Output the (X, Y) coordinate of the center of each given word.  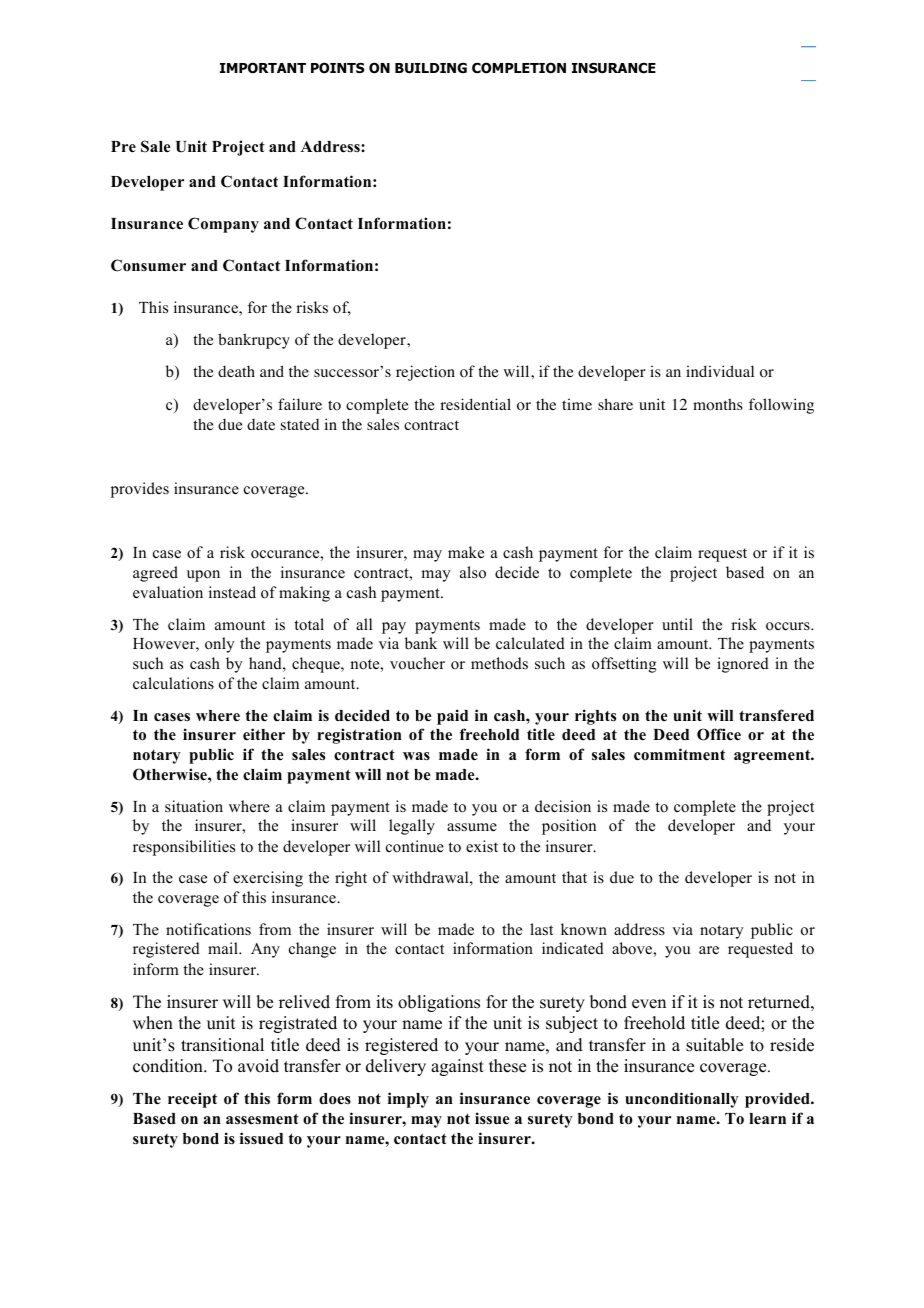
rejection (425, 373)
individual (720, 371)
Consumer (148, 265)
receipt (192, 1100)
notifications (208, 929)
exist (482, 846)
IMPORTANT (263, 68)
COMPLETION (519, 68)
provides (140, 490)
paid (452, 717)
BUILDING (431, 68)
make (466, 552)
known (584, 929)
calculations (173, 683)
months (718, 404)
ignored (743, 665)
